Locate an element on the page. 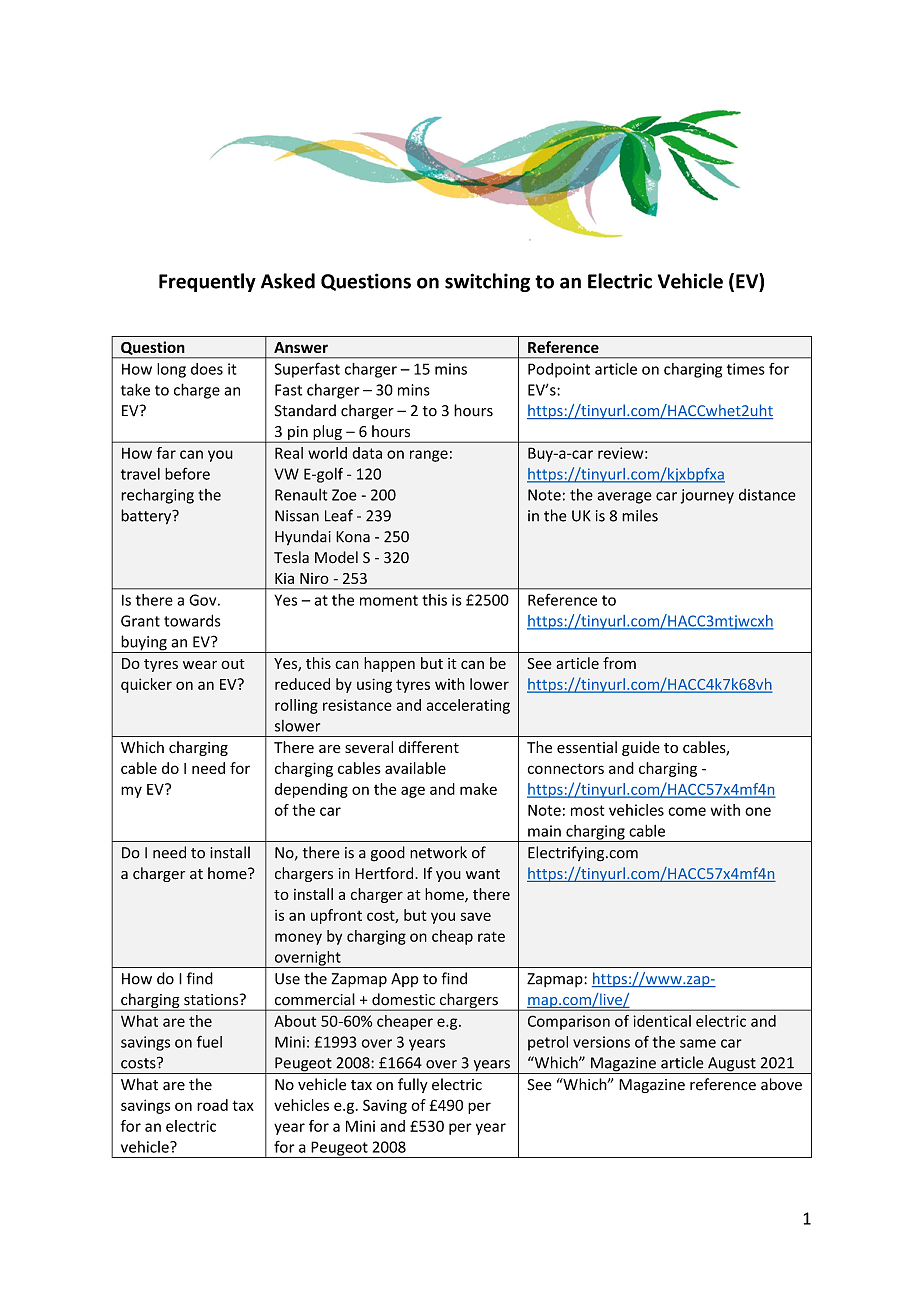 Image resolution: width=924 pixels, height=1308 pixels. miles is located at coordinates (640, 515).
